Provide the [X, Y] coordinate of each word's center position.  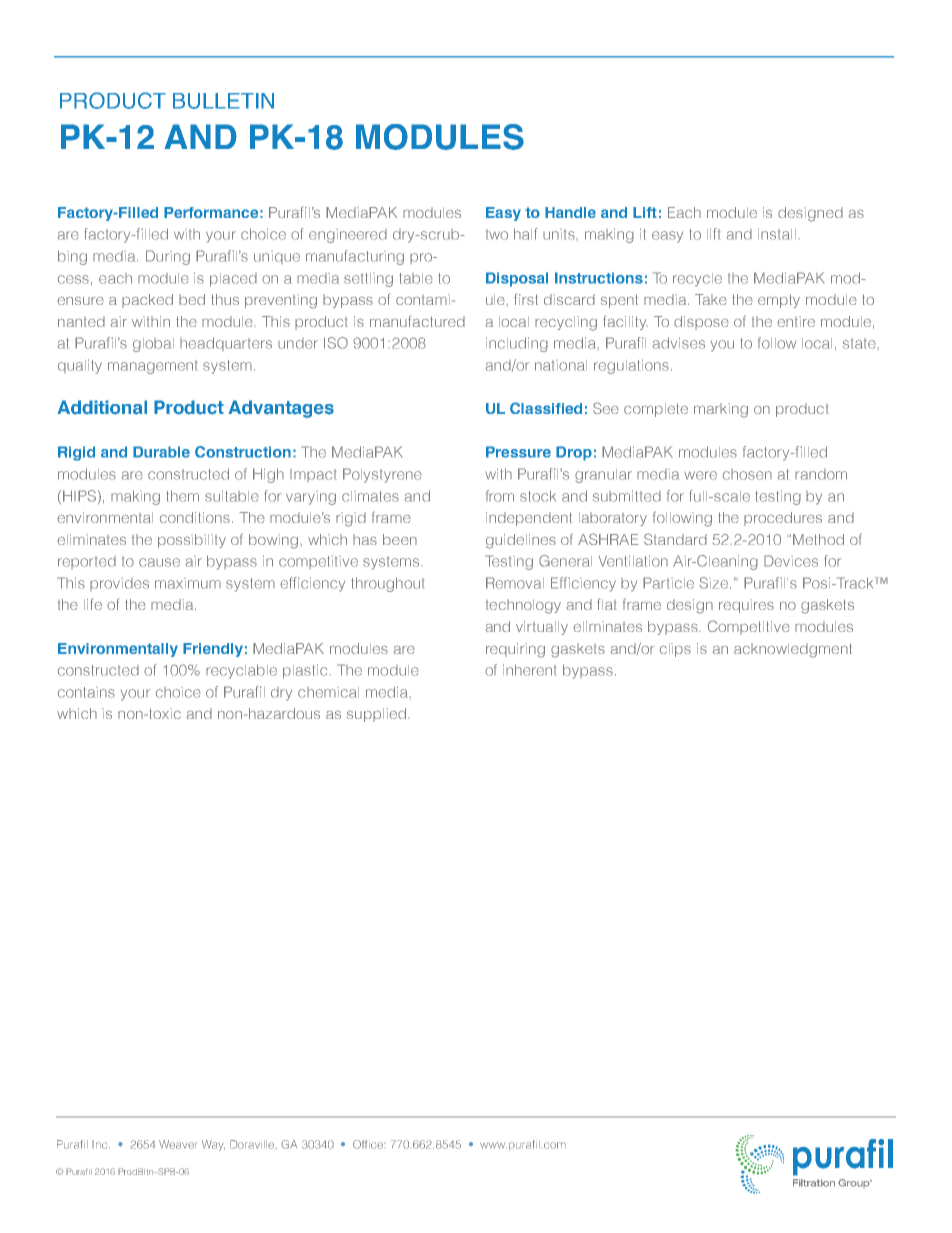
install [777, 234]
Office [369, 1144]
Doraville [253, 1144]
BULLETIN [223, 101]
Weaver [178, 1144]
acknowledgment [793, 650]
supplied [376, 715]
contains [86, 692]
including [517, 344]
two [497, 234]
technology [523, 606]
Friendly [213, 650]
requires [746, 606]
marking [721, 410]
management [153, 367]
